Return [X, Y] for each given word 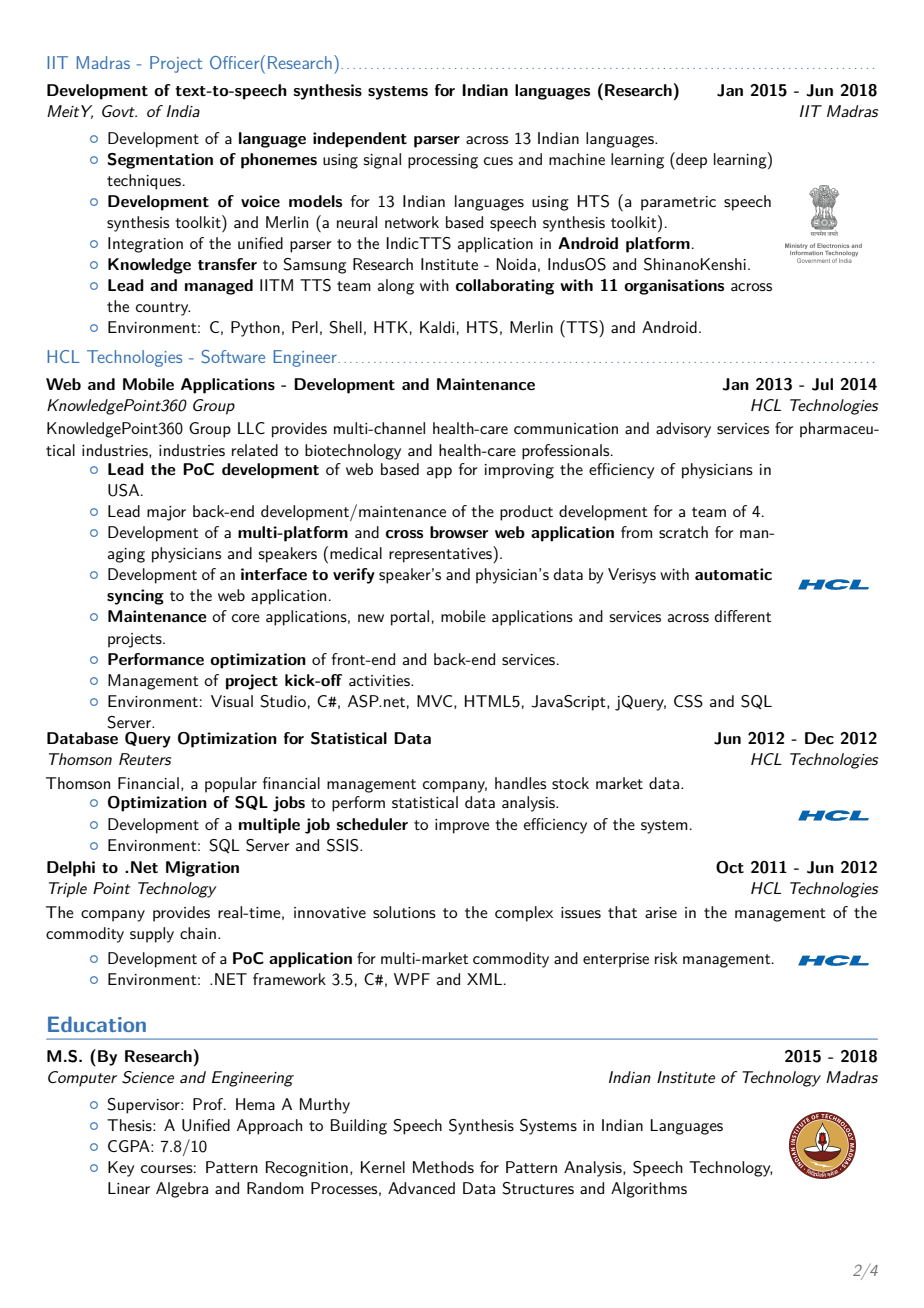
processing [443, 161]
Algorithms [649, 1190]
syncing [135, 597]
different [743, 616]
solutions [404, 912]
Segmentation [160, 161]
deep [690, 160]
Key [121, 1169]
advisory [683, 430]
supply [152, 935]
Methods [443, 1167]
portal [410, 618]
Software [233, 357]
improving [519, 471]
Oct [730, 867]
